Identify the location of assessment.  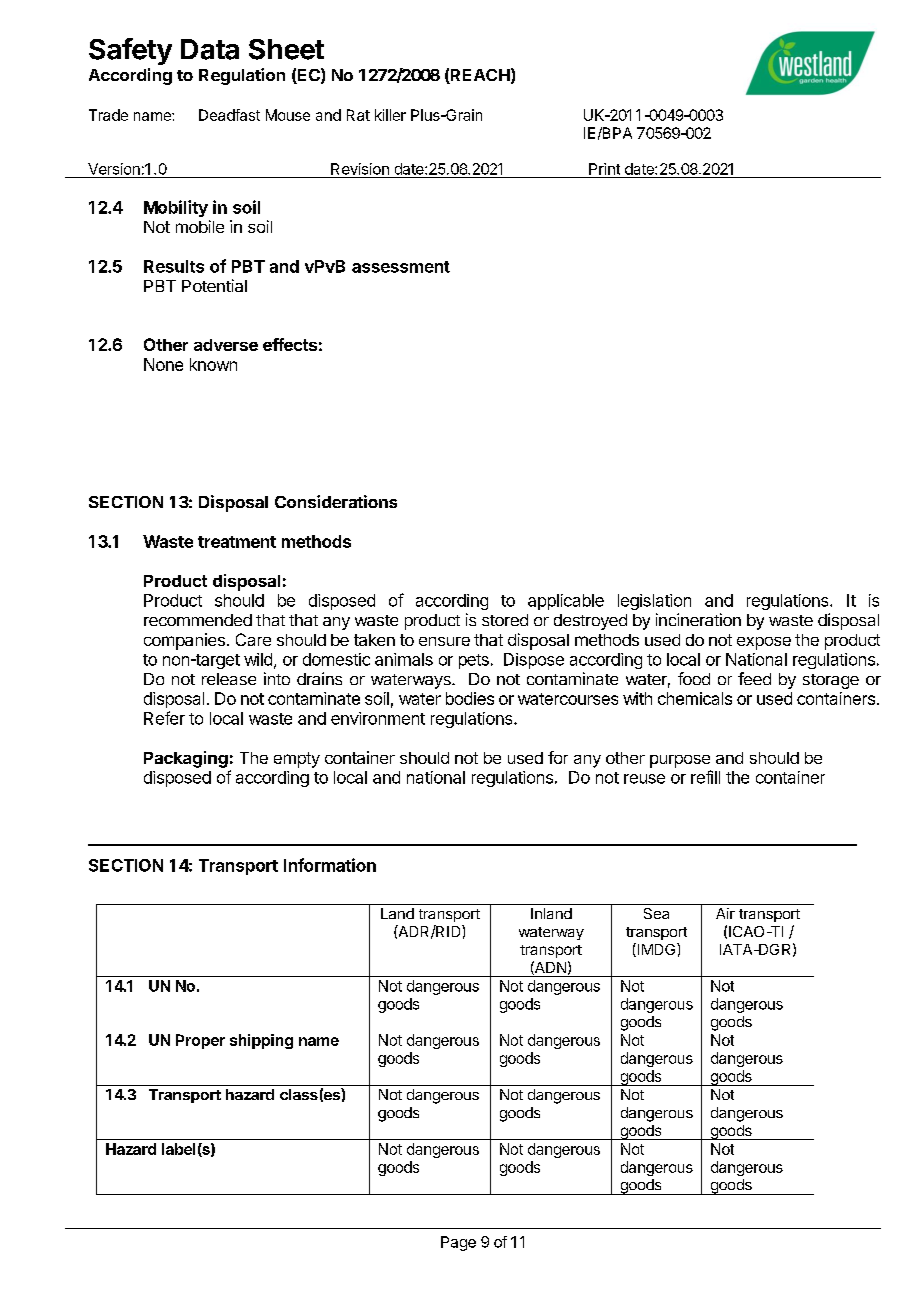
(401, 267).
